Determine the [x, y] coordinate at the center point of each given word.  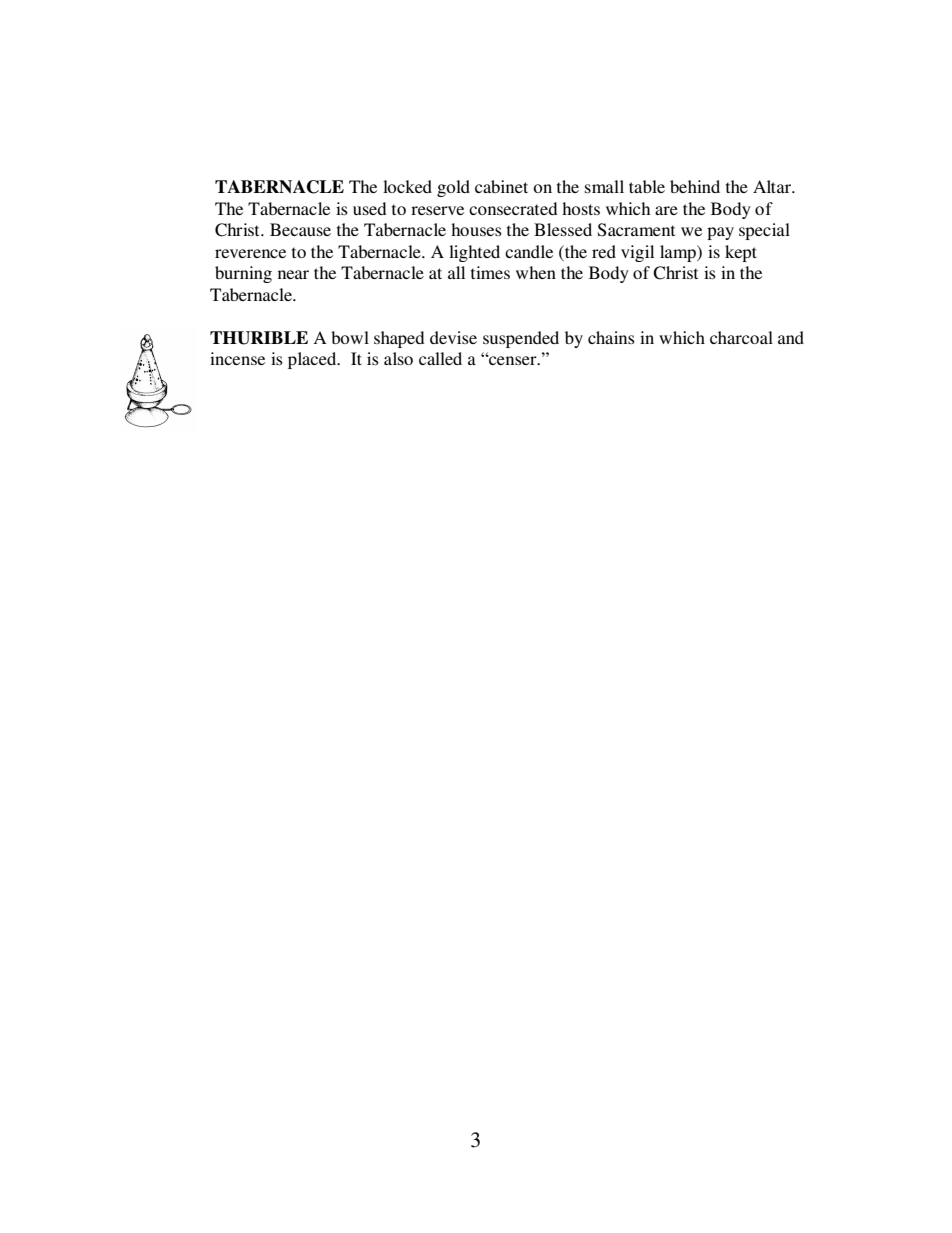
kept [741, 253]
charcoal [741, 337]
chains [611, 337]
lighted [474, 253]
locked [407, 186]
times [490, 272]
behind [695, 186]
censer [513, 360]
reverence [250, 253]
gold [453, 188]
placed [313, 360]
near [293, 274]
